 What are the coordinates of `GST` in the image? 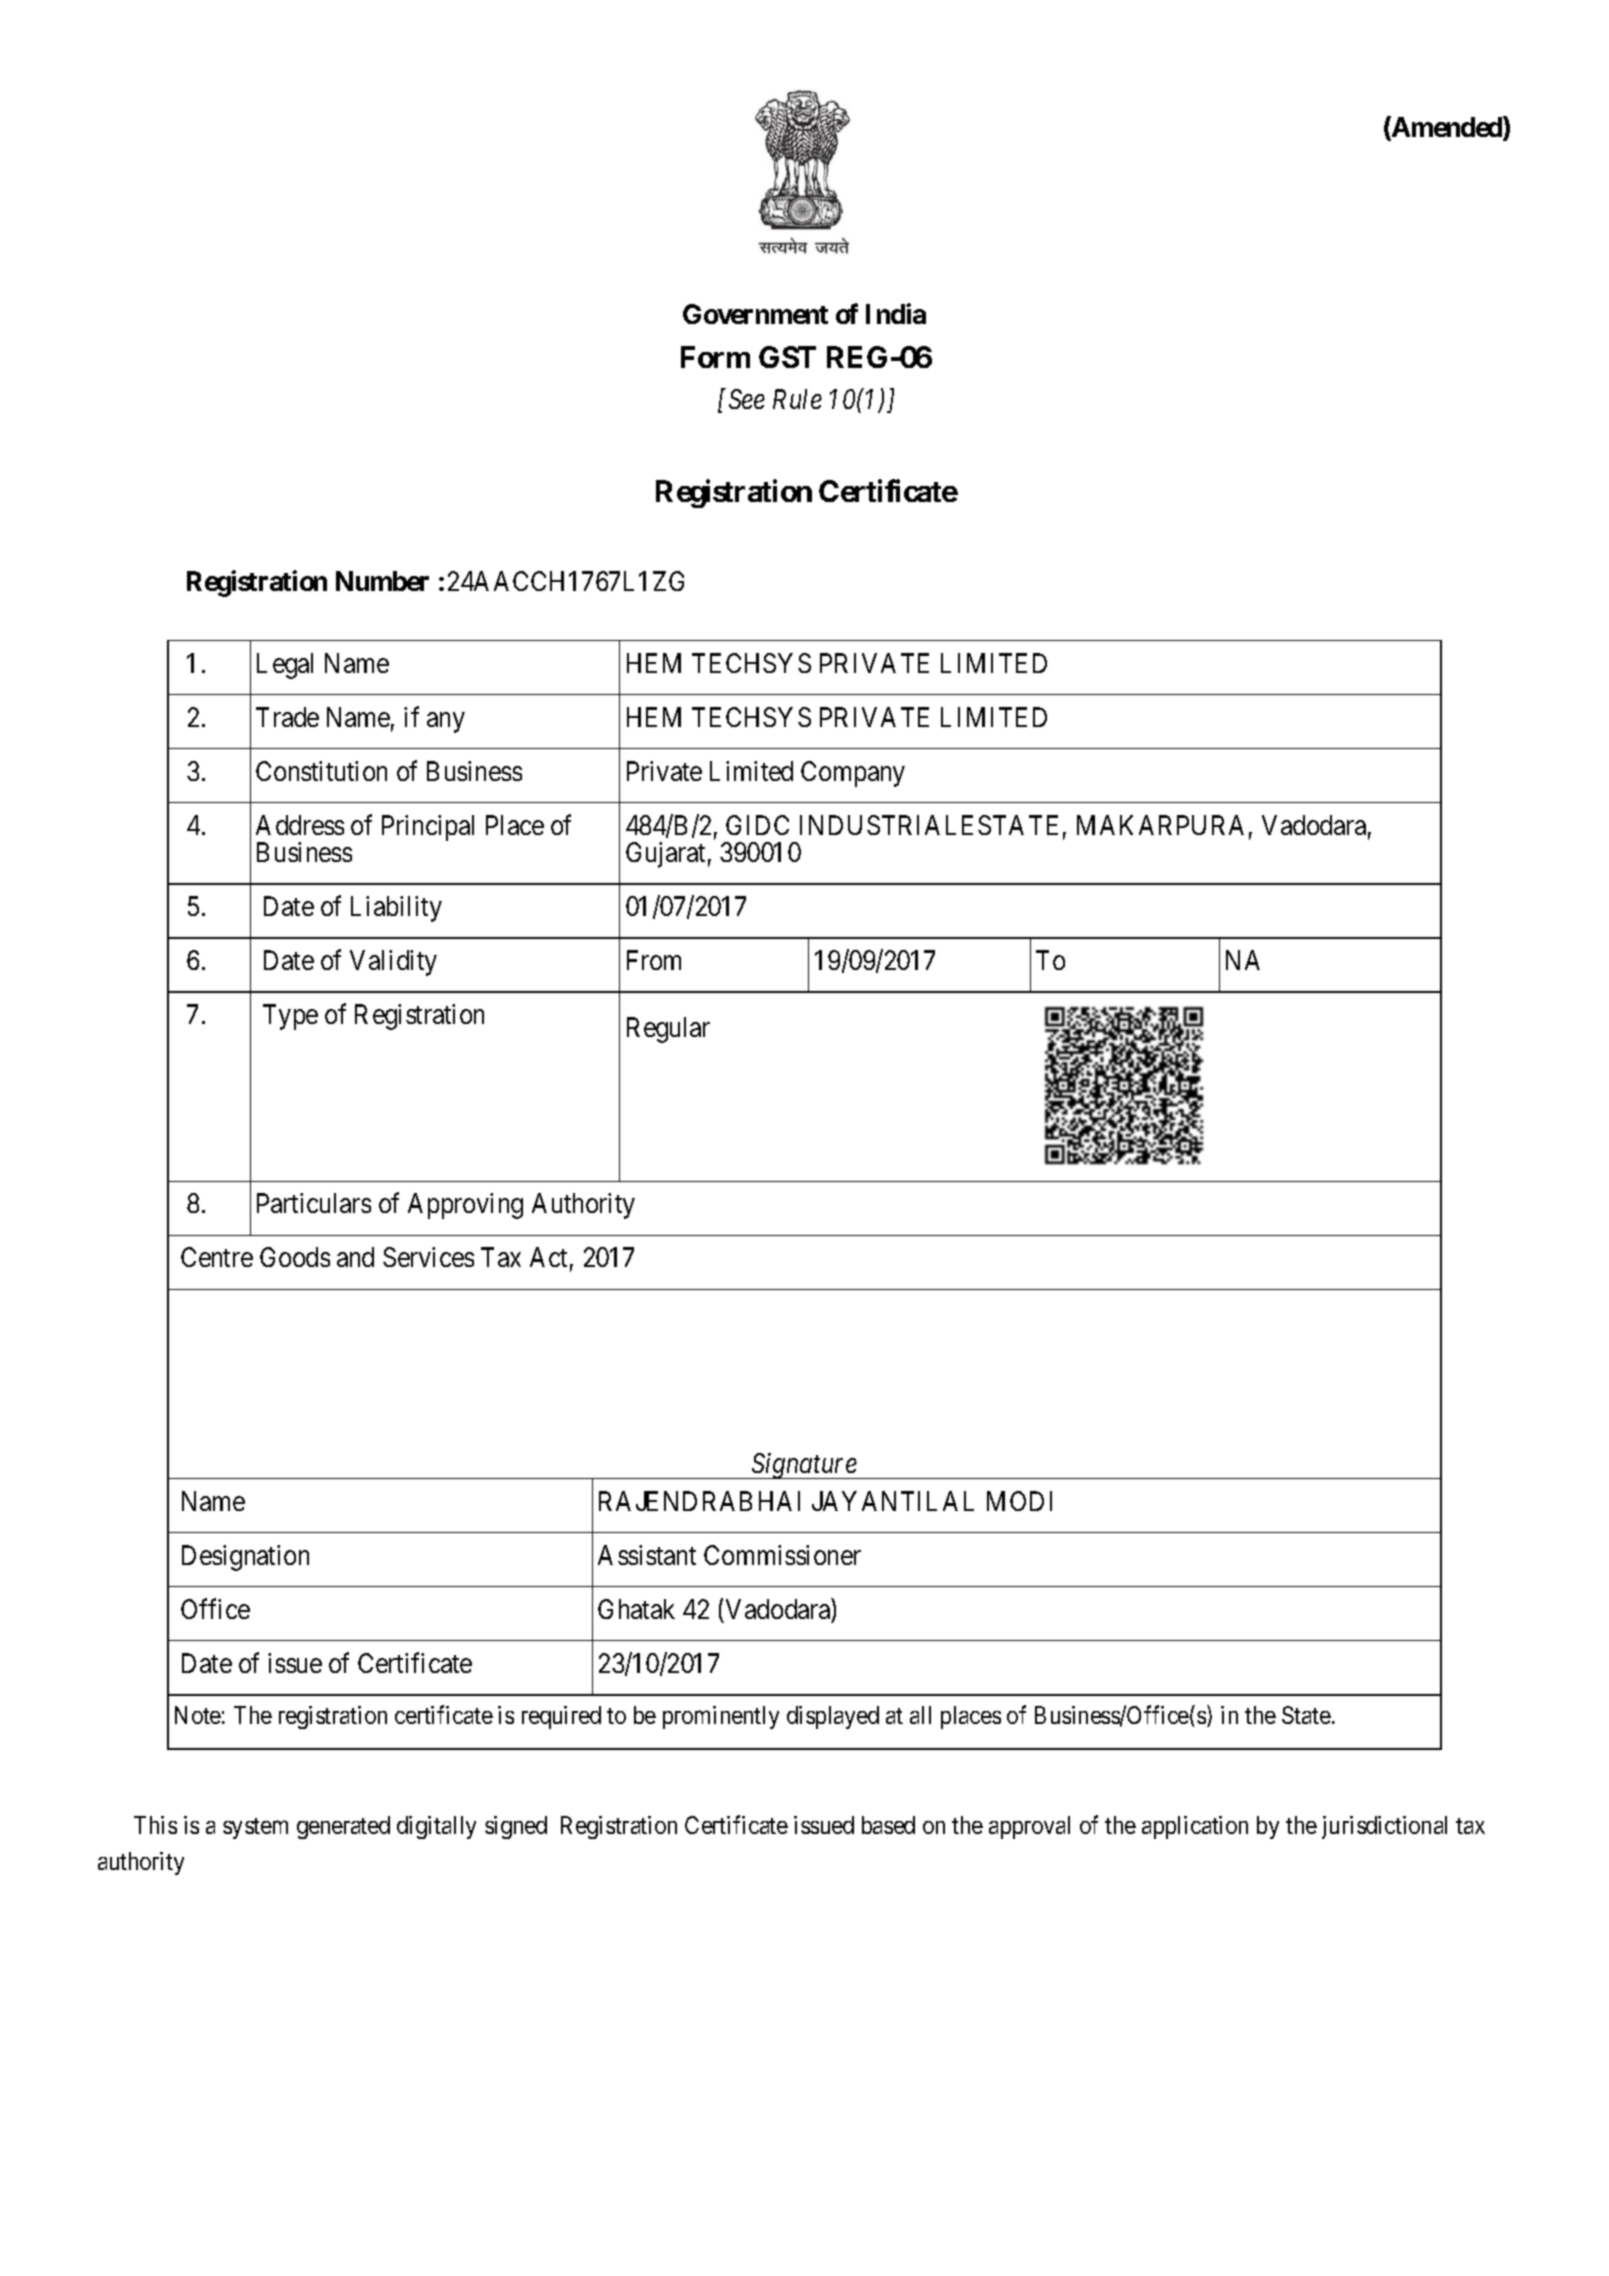 It's located at (787, 357).
